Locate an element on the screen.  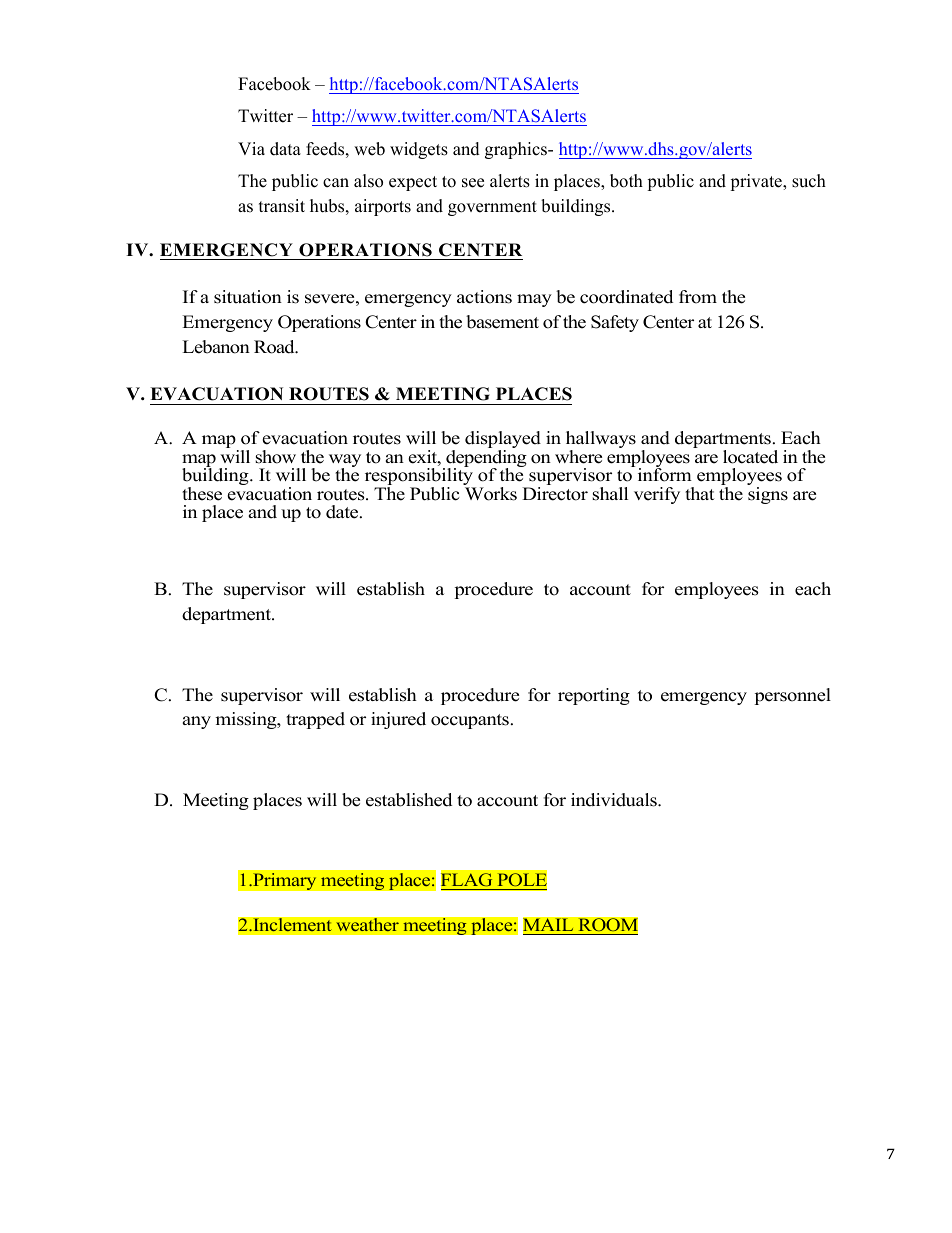
basement is located at coordinates (502, 322).
